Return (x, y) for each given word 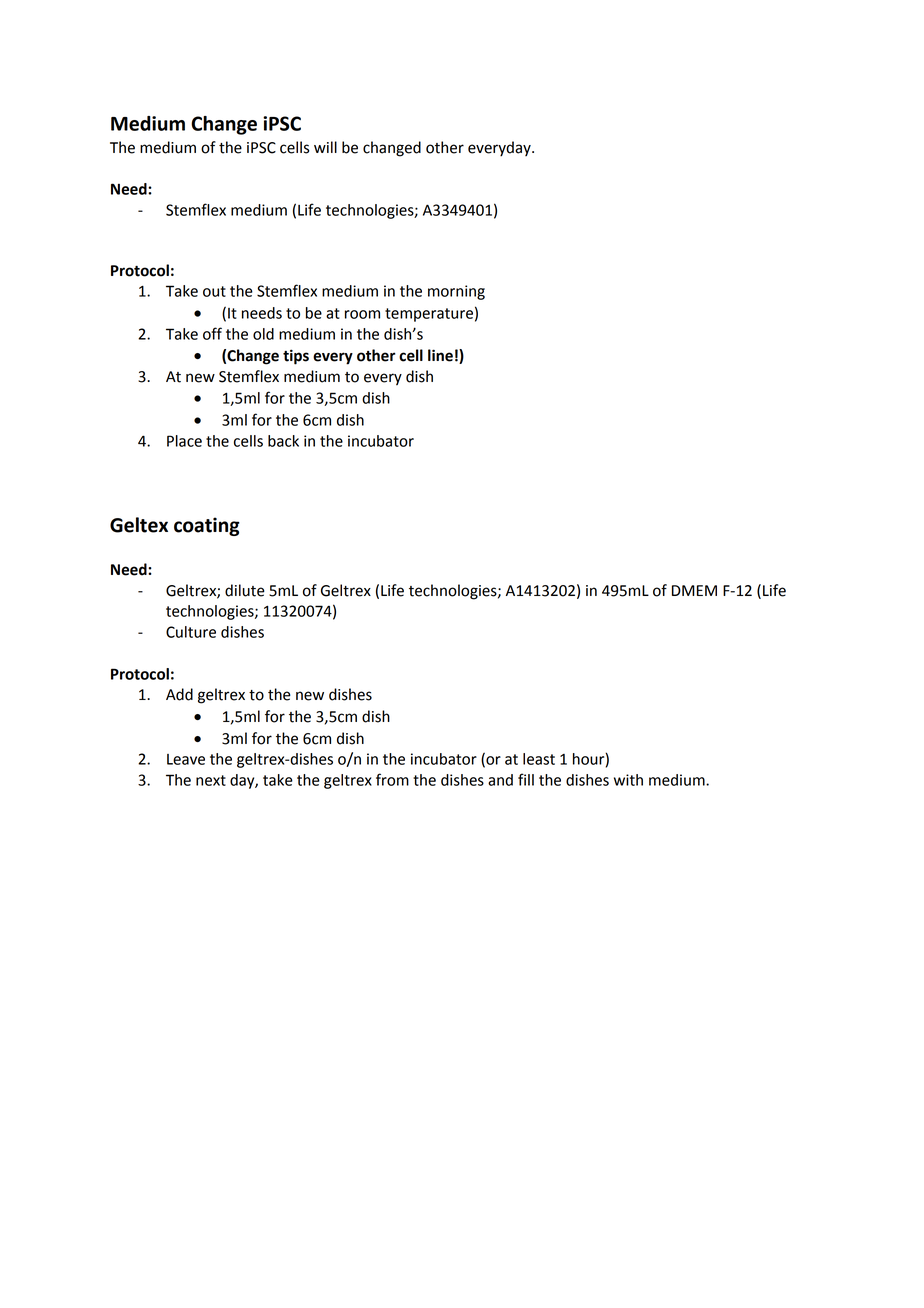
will (325, 147)
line (440, 355)
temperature (429, 315)
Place (184, 441)
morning (456, 292)
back (283, 441)
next (211, 780)
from (392, 779)
